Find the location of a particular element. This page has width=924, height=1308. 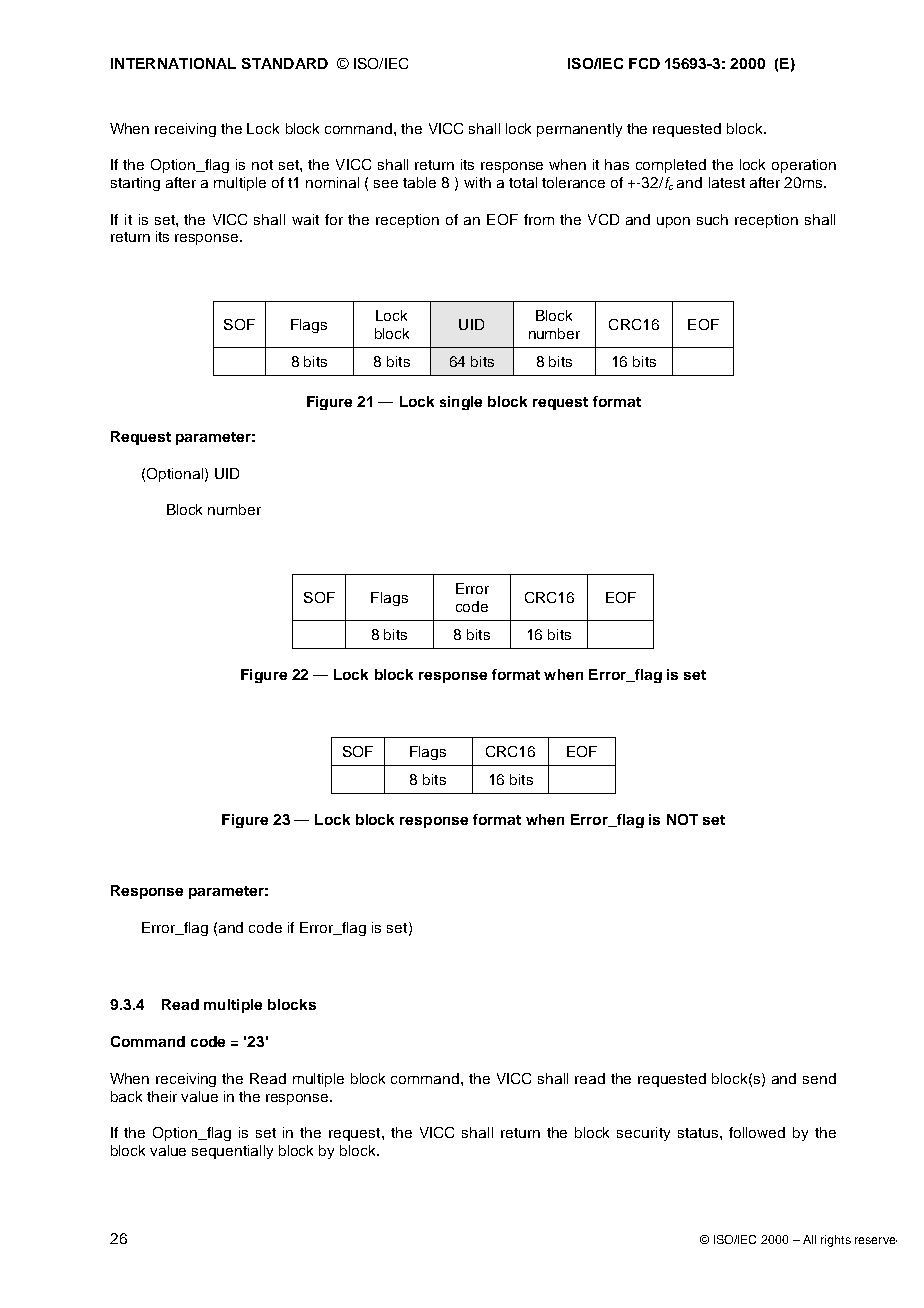

with is located at coordinates (477, 182).
